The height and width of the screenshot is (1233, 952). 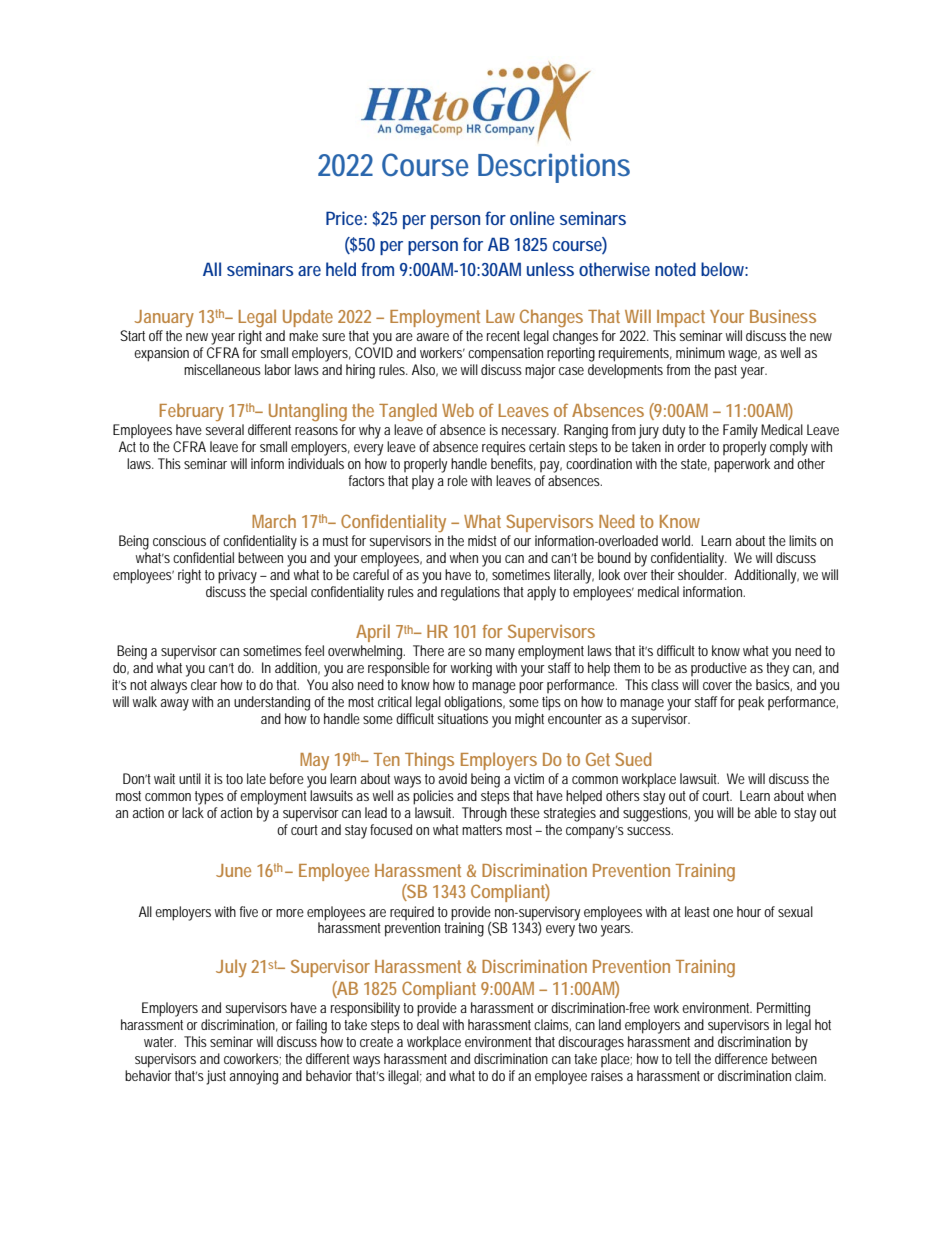 I want to click on basics, so click(x=774, y=685).
